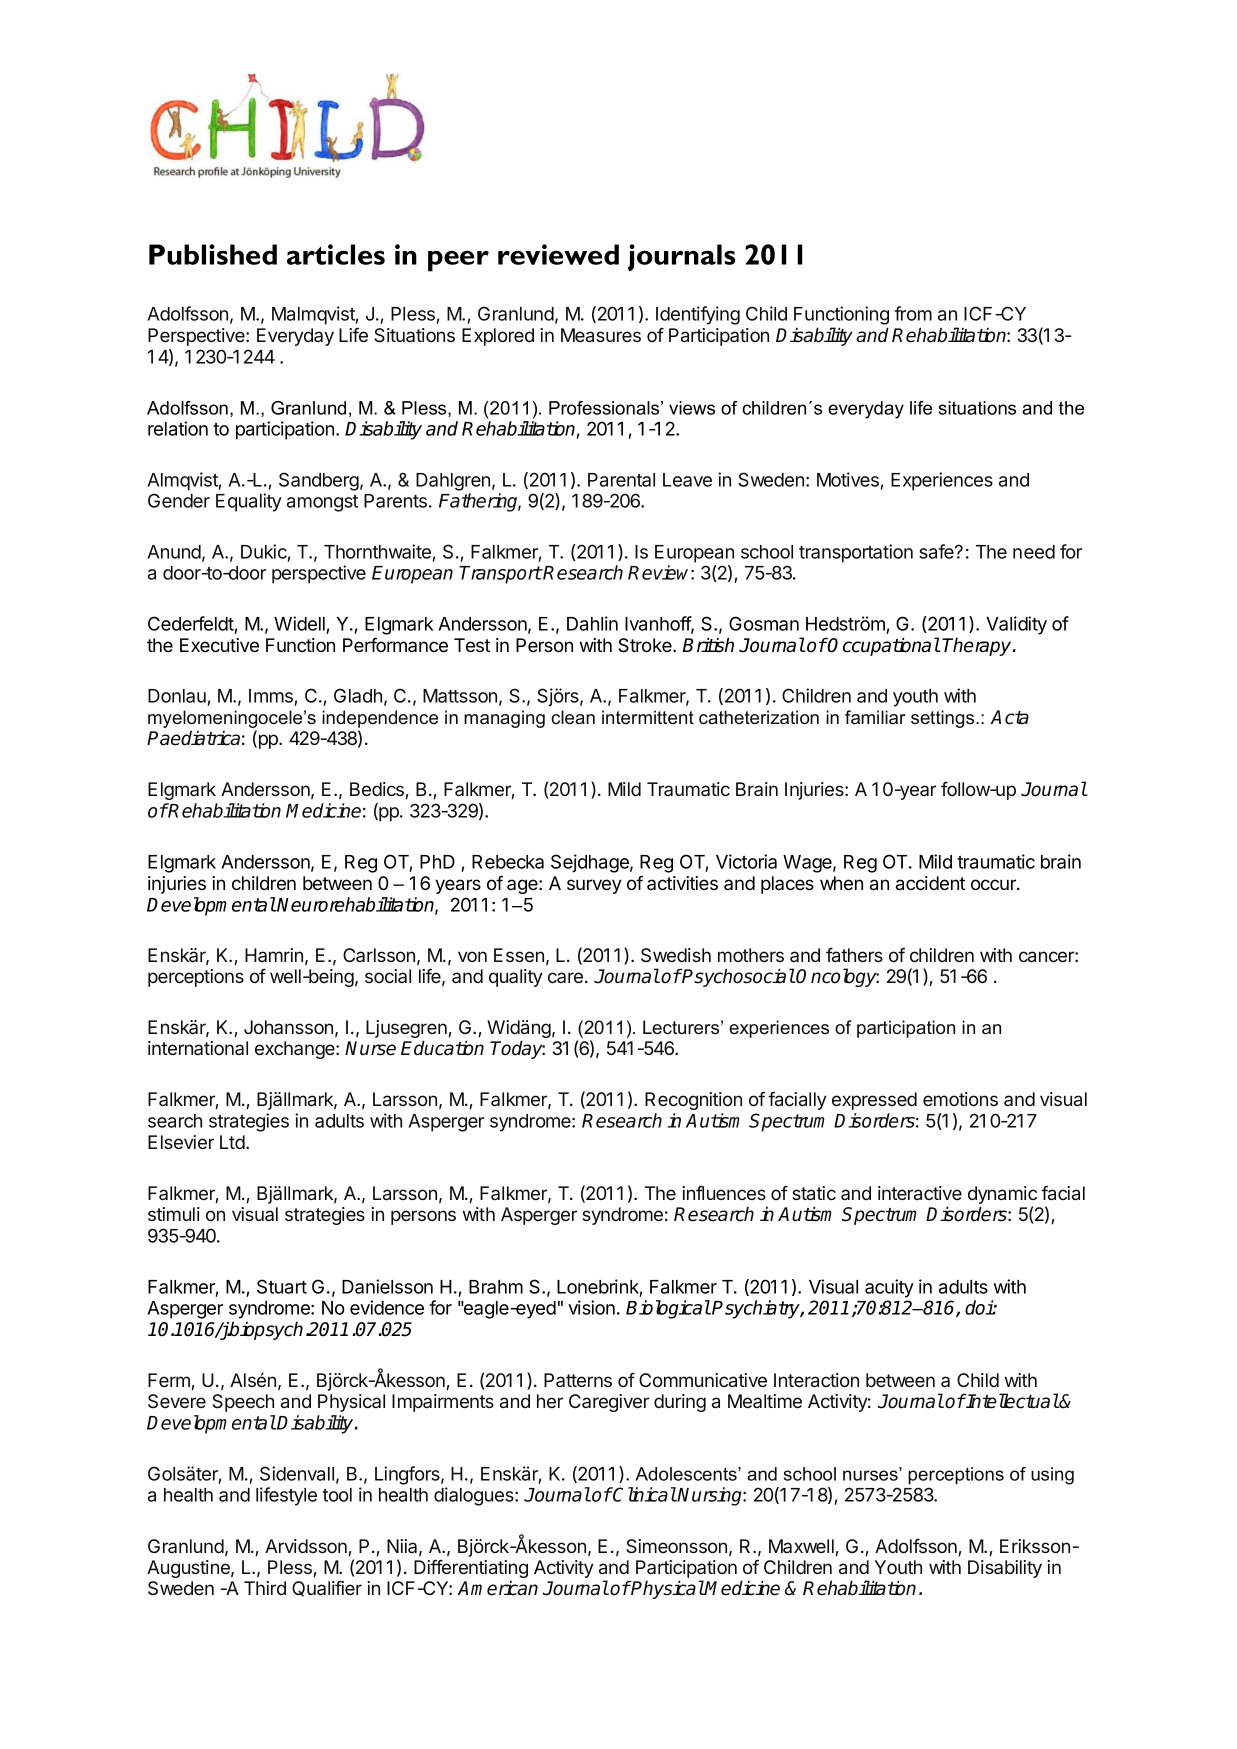 This document has width=1237, height=1749. I want to click on Therapy, so click(978, 646).
